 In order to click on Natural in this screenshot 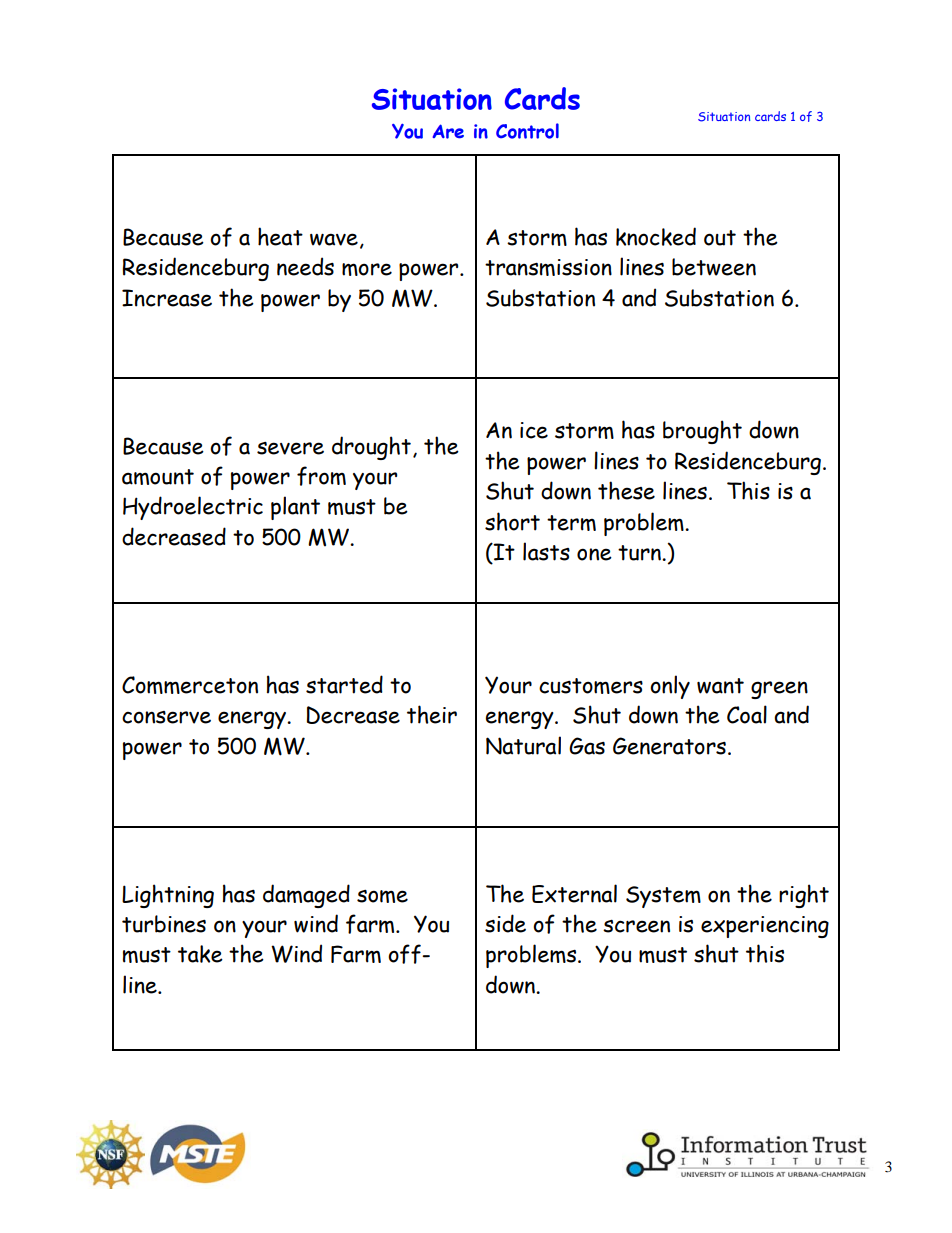, I will do `click(523, 745)`.
